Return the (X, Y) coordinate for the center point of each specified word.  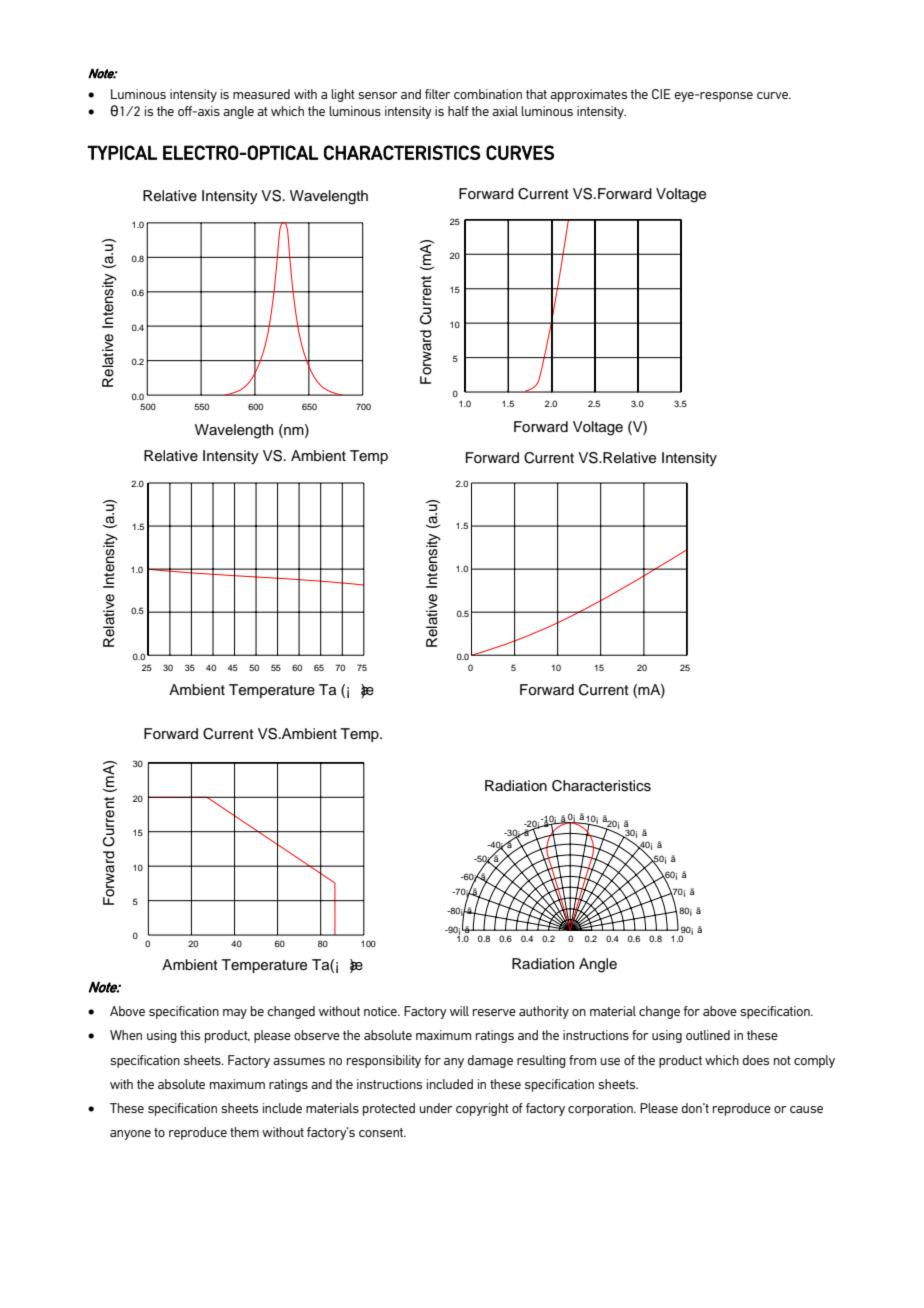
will (459, 1011)
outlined (708, 1035)
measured (261, 94)
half (458, 111)
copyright (482, 1109)
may (235, 1014)
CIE (661, 94)
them (244, 1132)
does (756, 1060)
